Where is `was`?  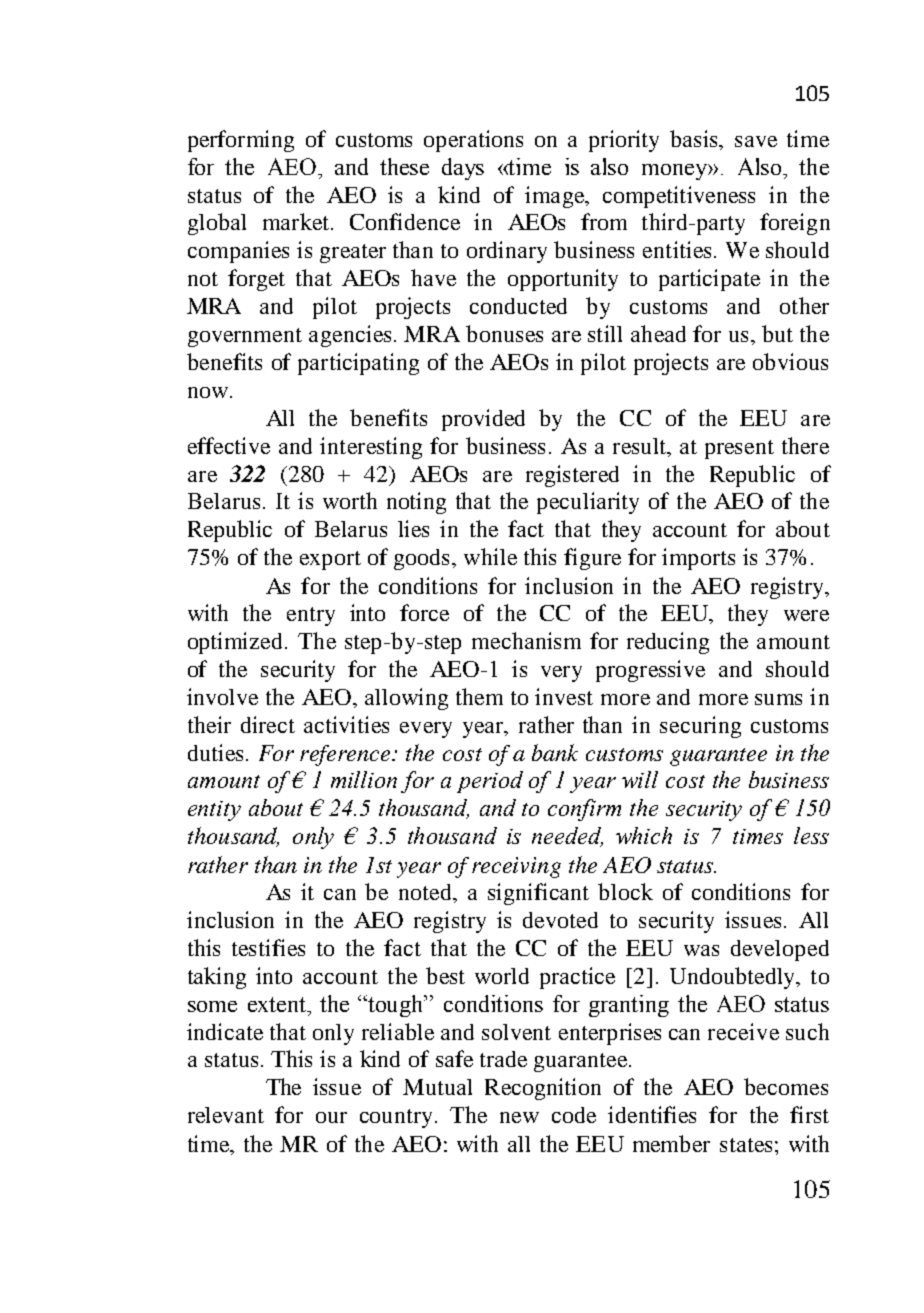
was is located at coordinates (701, 950).
